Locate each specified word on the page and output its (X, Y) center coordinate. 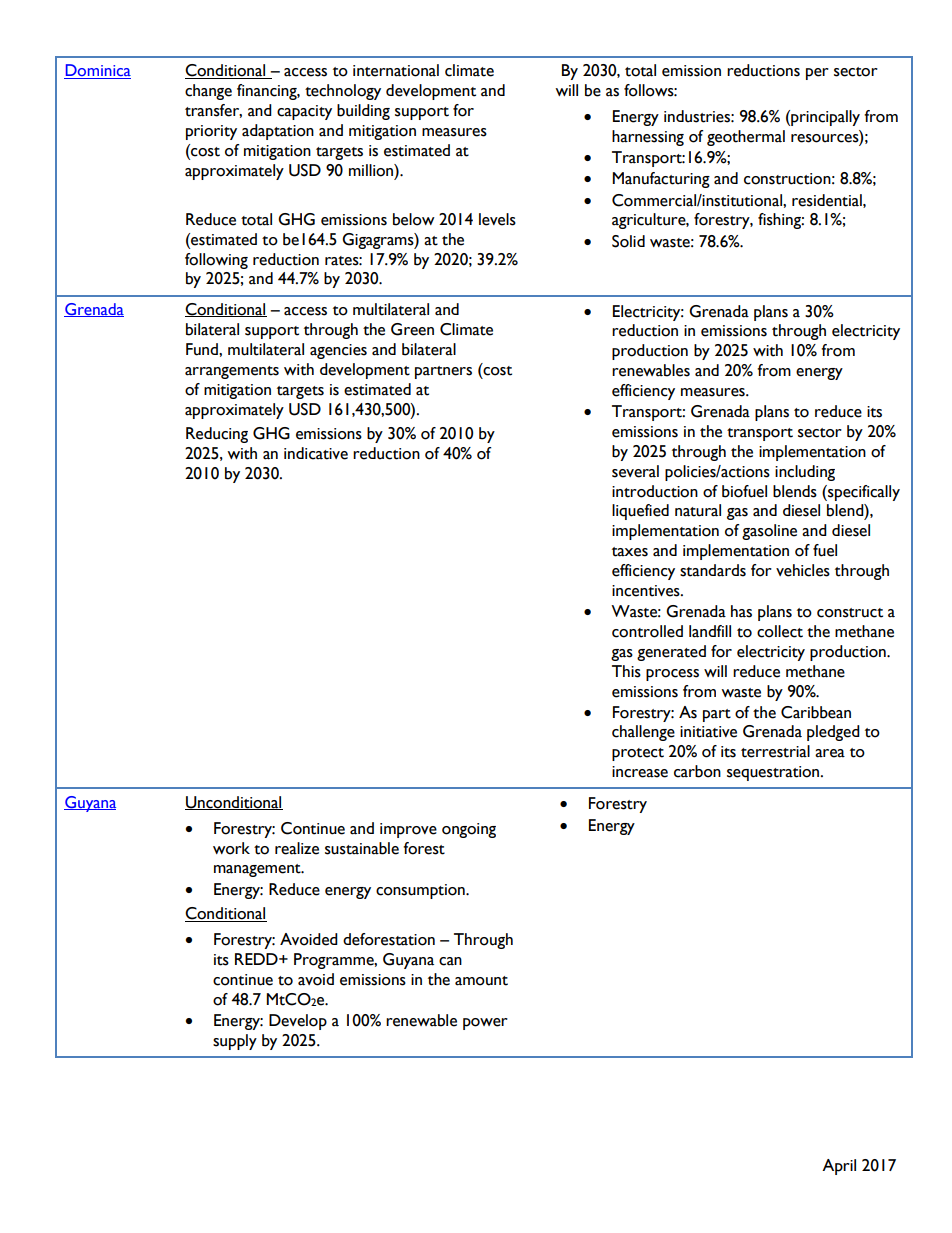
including (805, 473)
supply (235, 1042)
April (839, 1167)
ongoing (469, 830)
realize (297, 848)
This (626, 671)
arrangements (232, 372)
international (396, 70)
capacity (304, 112)
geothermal (746, 138)
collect (780, 631)
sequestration (774, 773)
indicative (316, 453)
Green (412, 329)
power (485, 1024)
